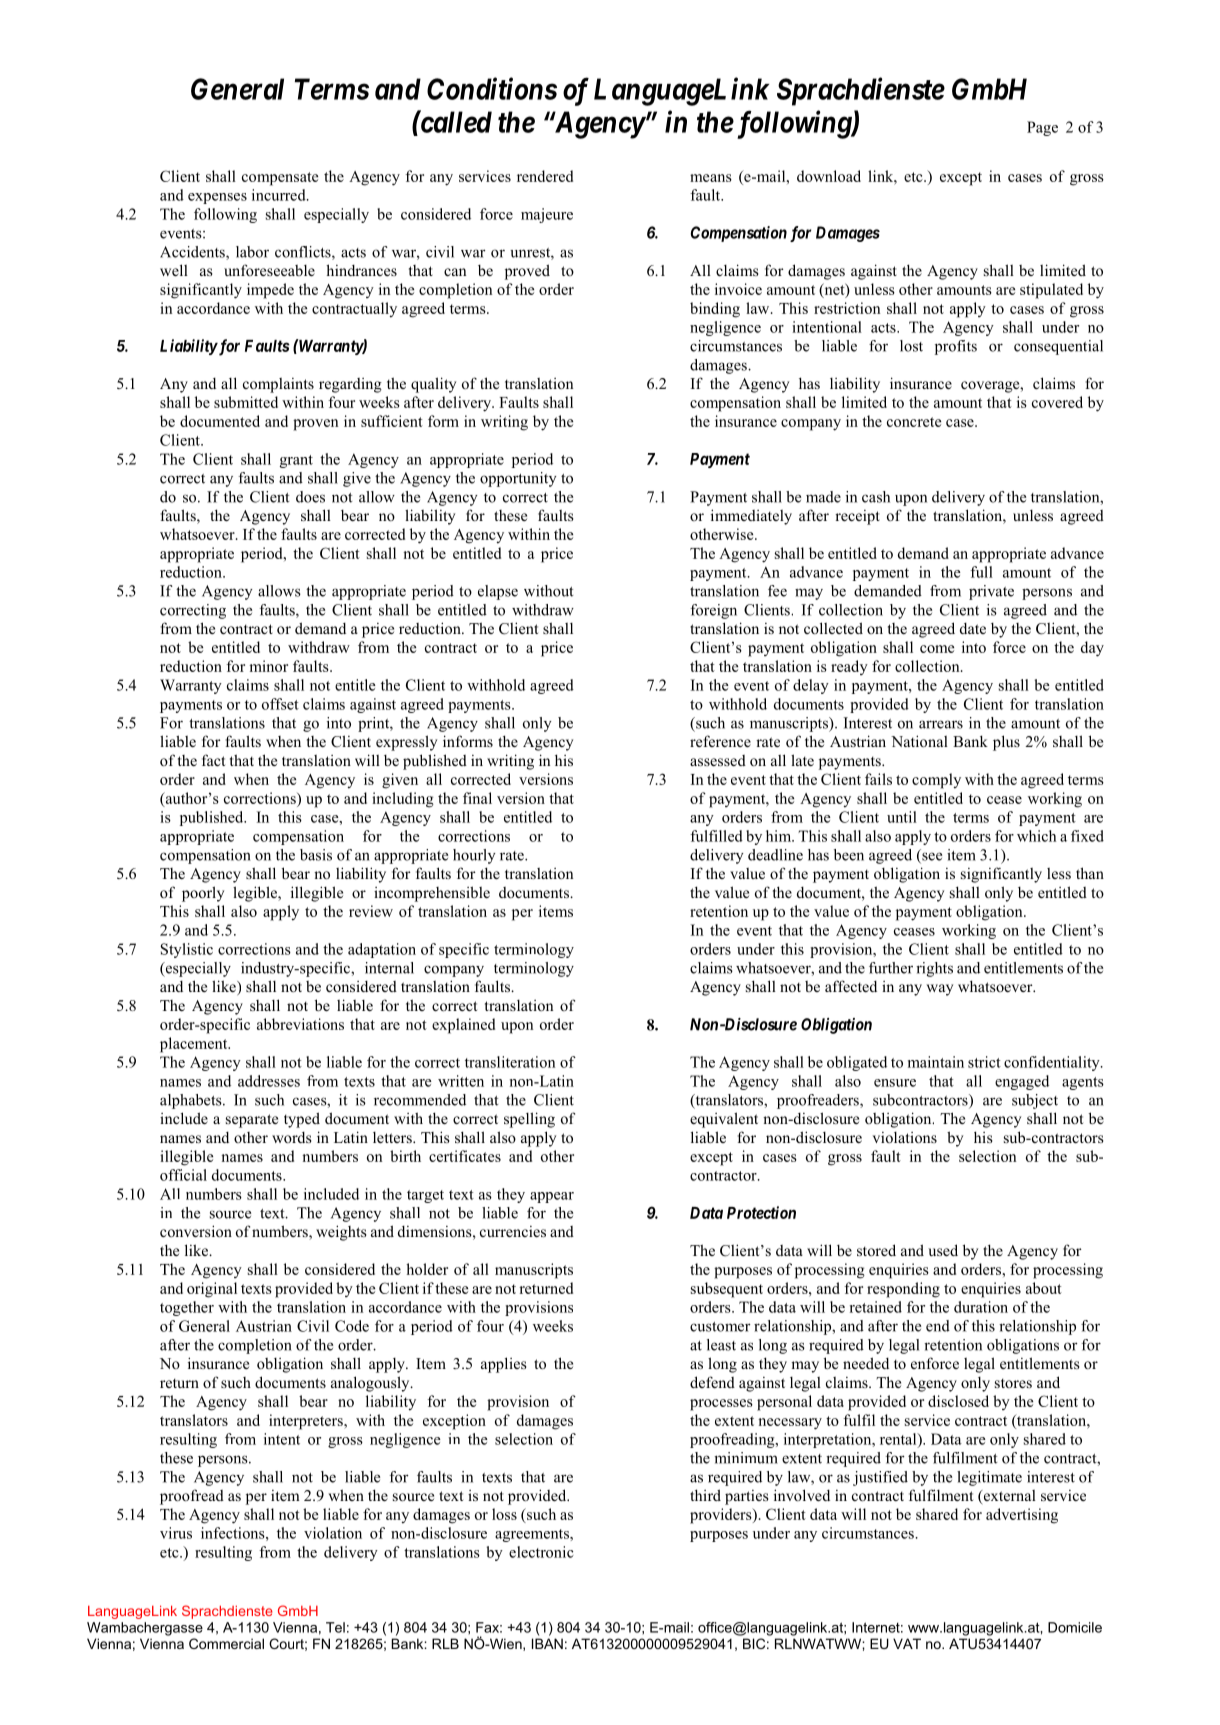 The width and height of the screenshot is (1220, 1725). What do you see at coordinates (552, 1197) in the screenshot?
I see `appear` at bounding box center [552, 1197].
